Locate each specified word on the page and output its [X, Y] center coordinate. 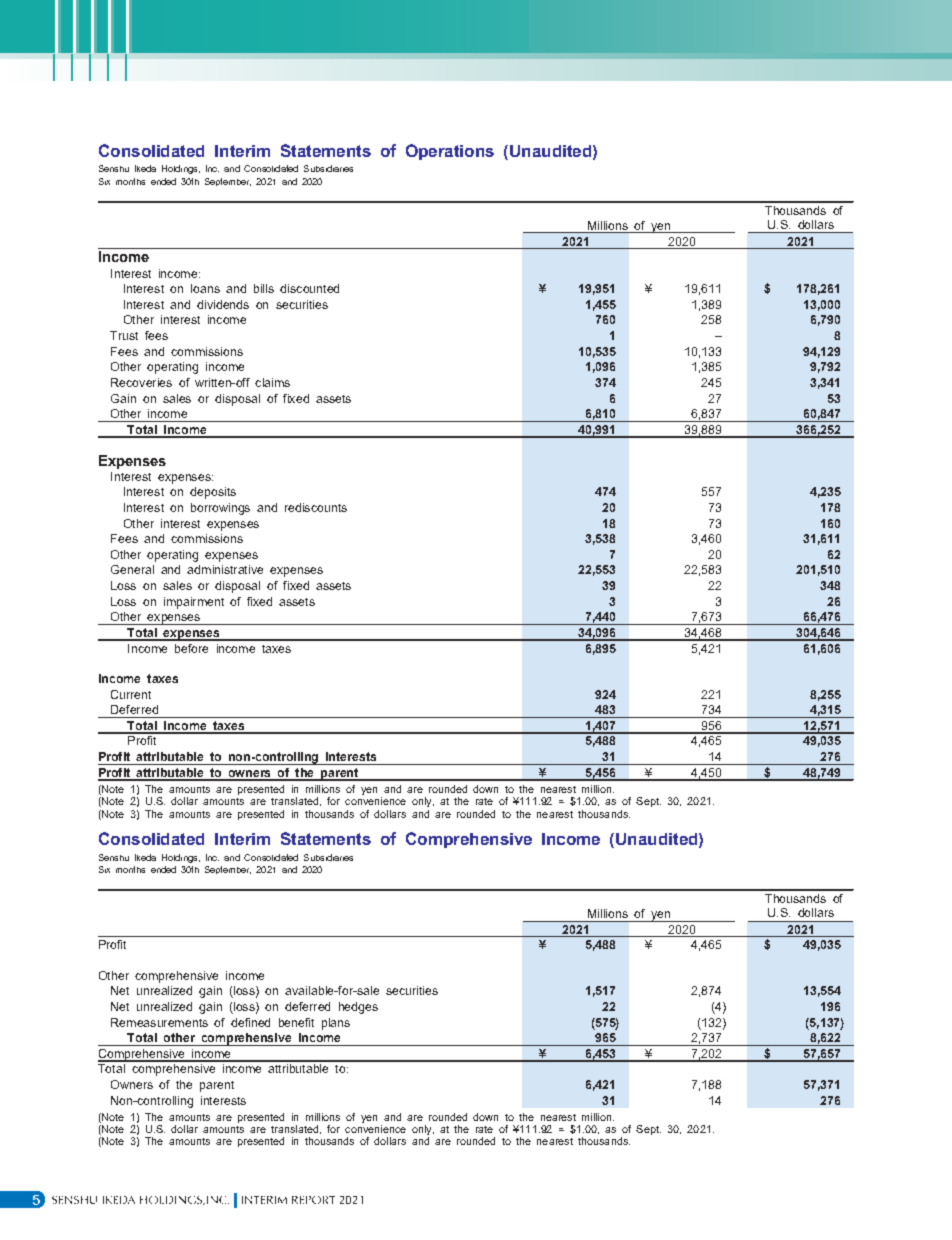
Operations [450, 152]
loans [205, 288]
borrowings [220, 509]
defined [250, 1022]
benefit [296, 1022]
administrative [225, 569]
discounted [309, 288]
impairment [194, 603]
